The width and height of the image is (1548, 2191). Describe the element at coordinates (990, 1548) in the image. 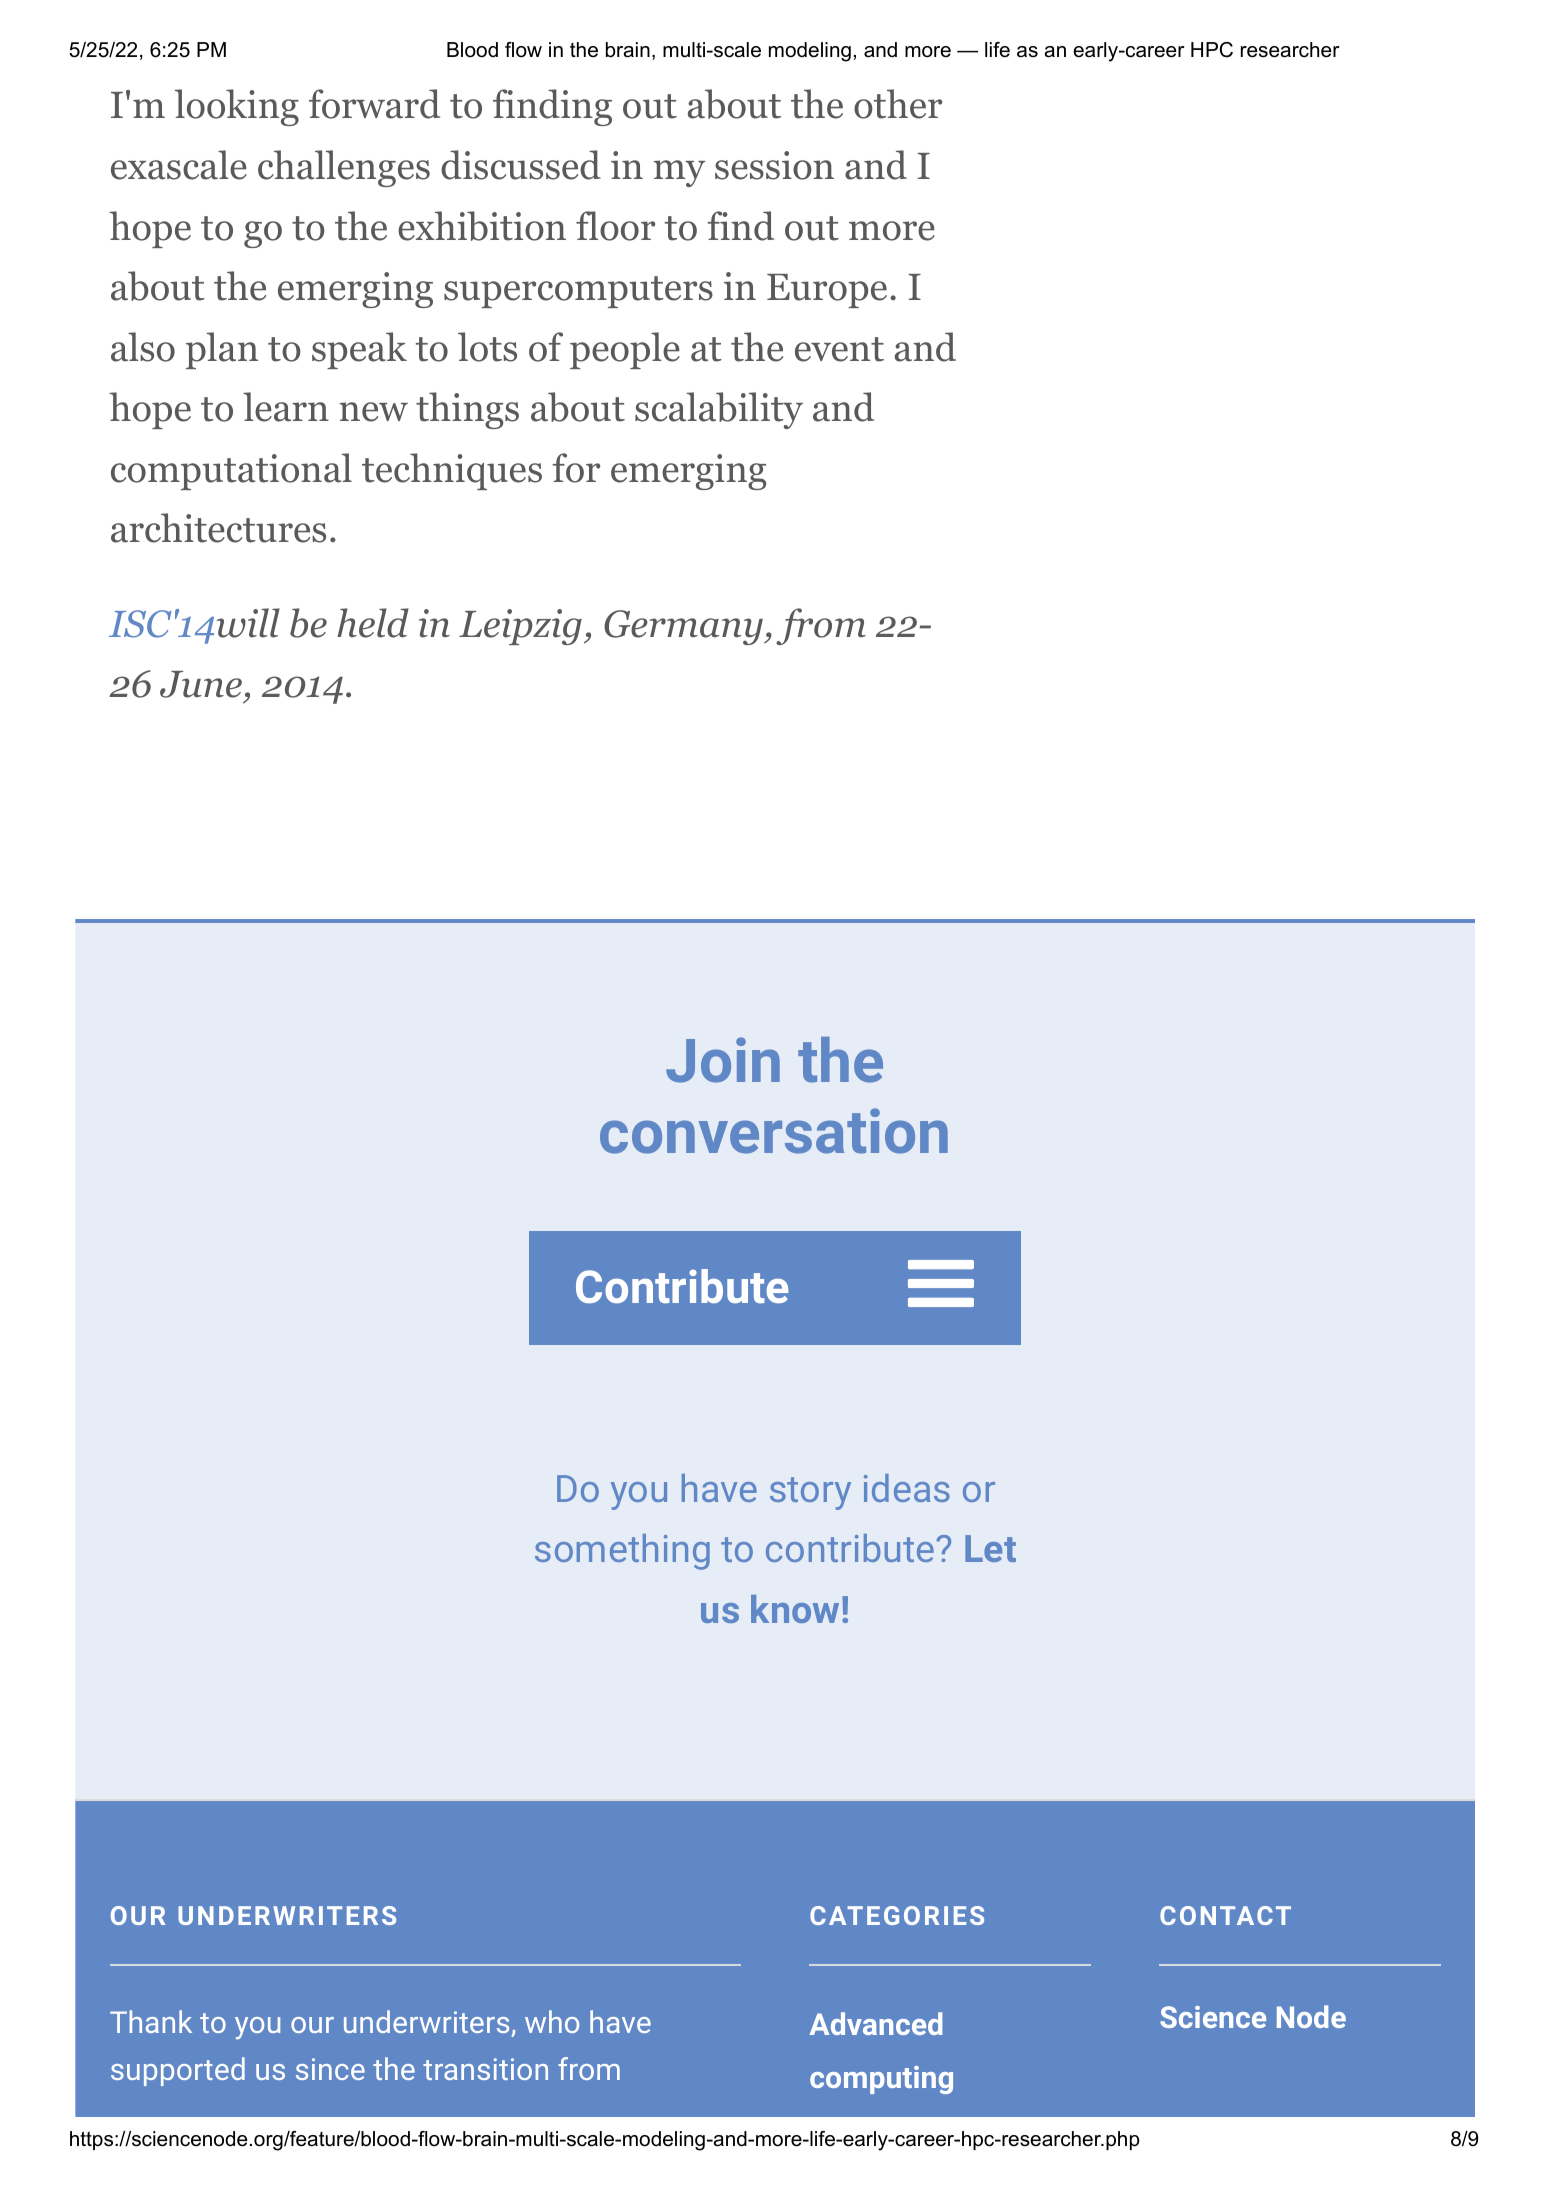

I see `Let` at that location.
